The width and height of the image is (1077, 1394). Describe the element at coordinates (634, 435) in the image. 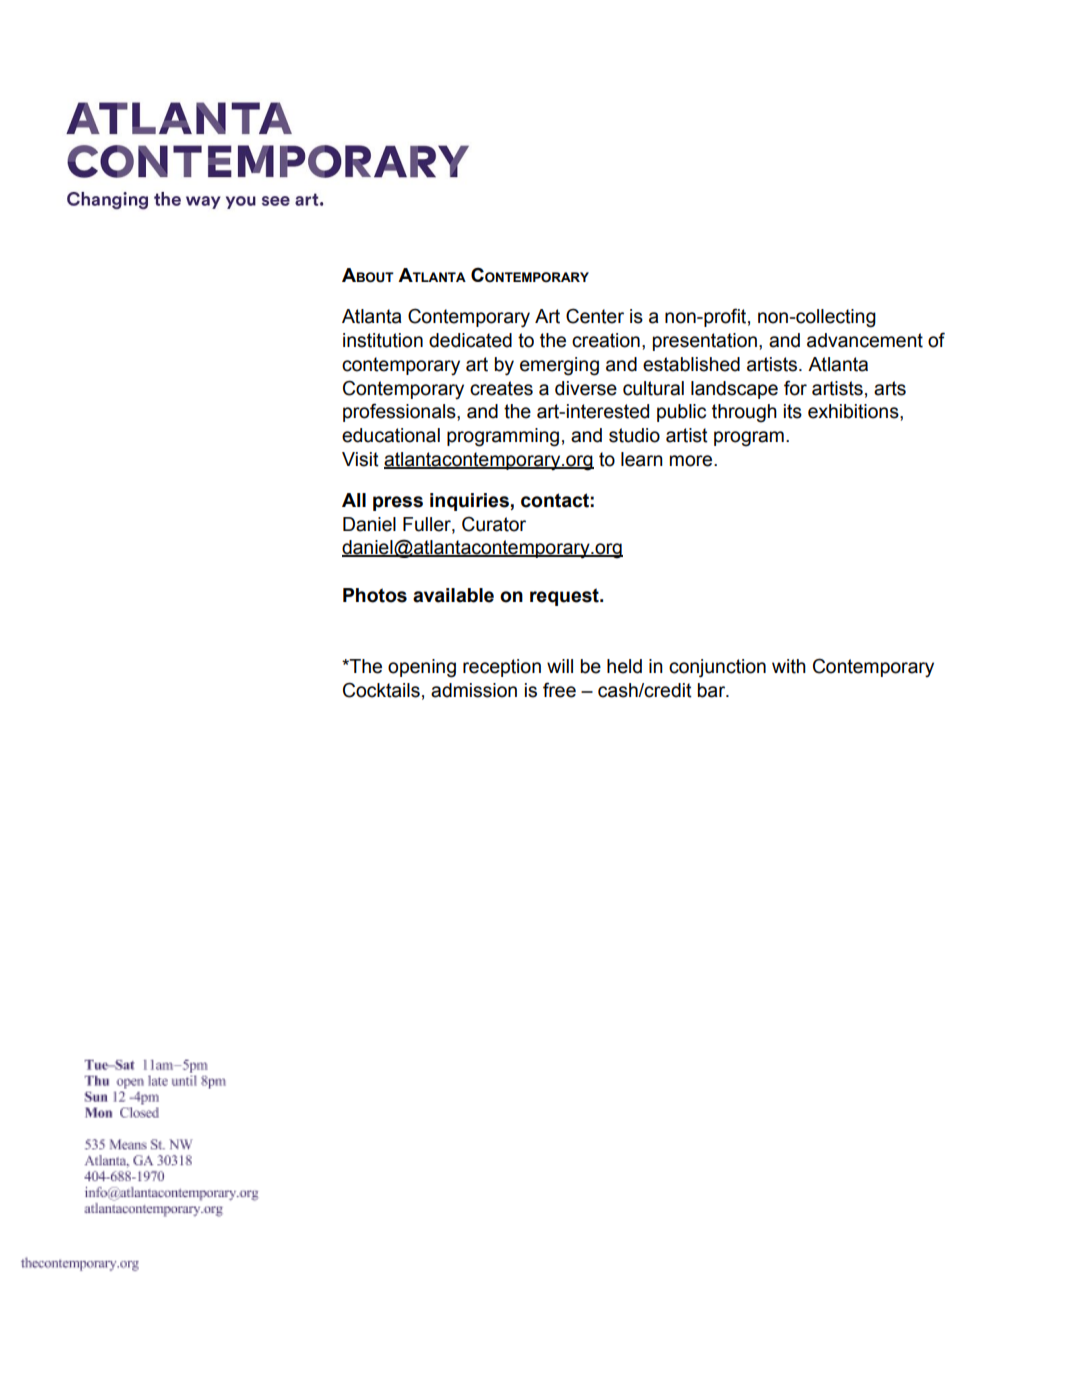

I see `studio` at that location.
